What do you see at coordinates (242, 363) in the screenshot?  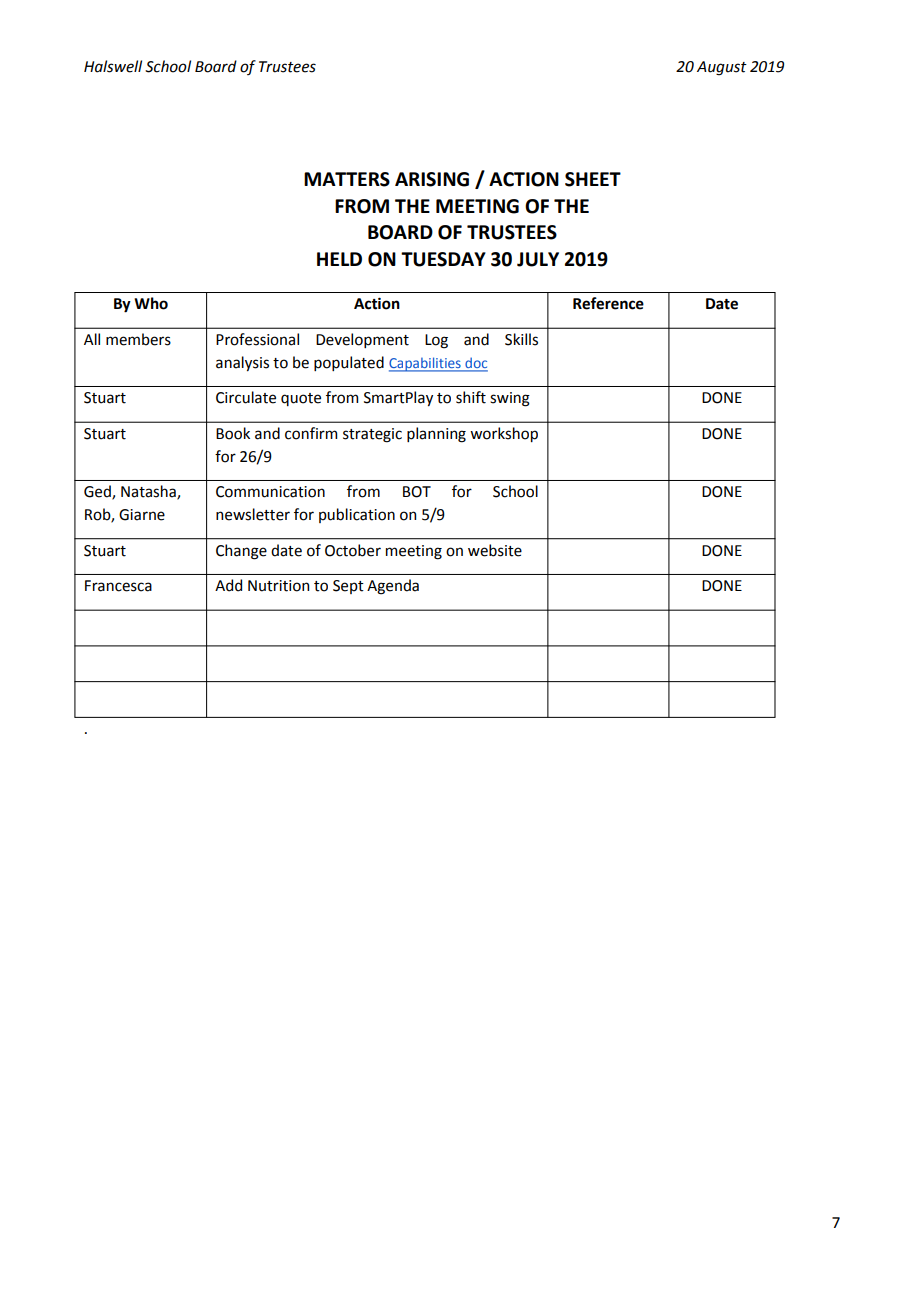 I see `analysis` at bounding box center [242, 363].
